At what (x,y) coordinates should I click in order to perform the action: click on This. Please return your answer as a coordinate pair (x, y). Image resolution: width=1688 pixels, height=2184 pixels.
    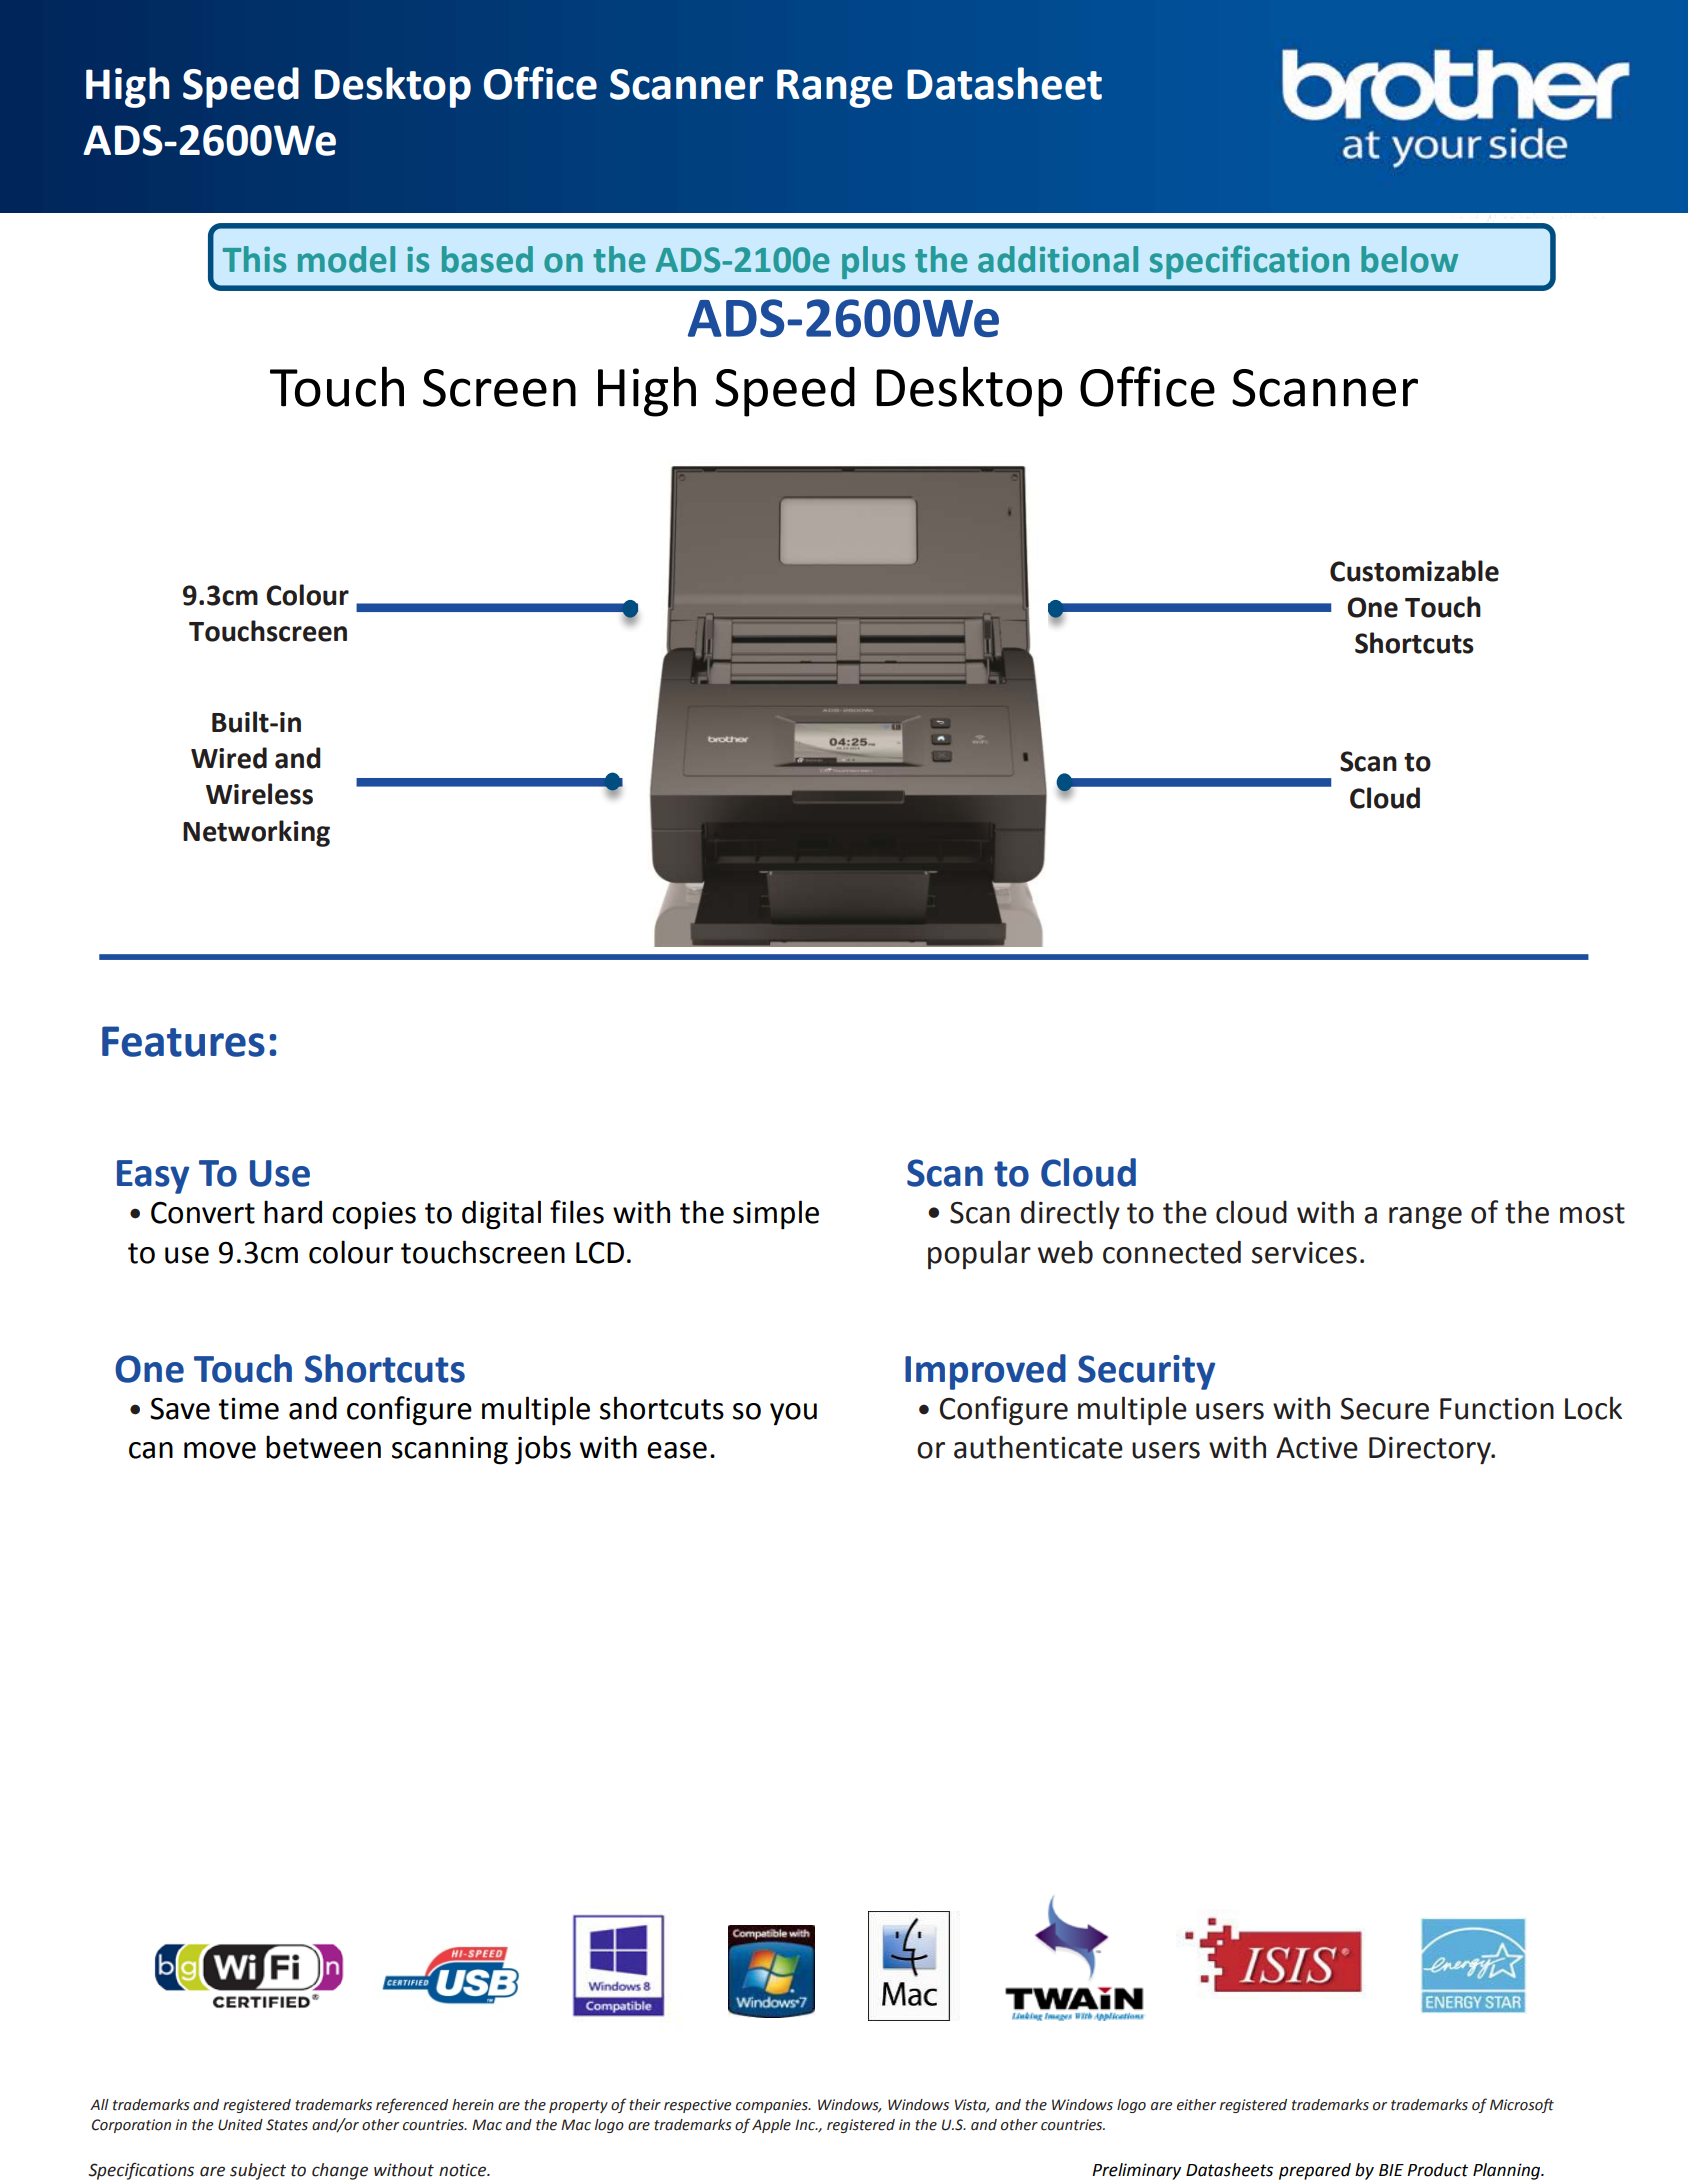
    Looking at the image, I should click on (254, 259).
